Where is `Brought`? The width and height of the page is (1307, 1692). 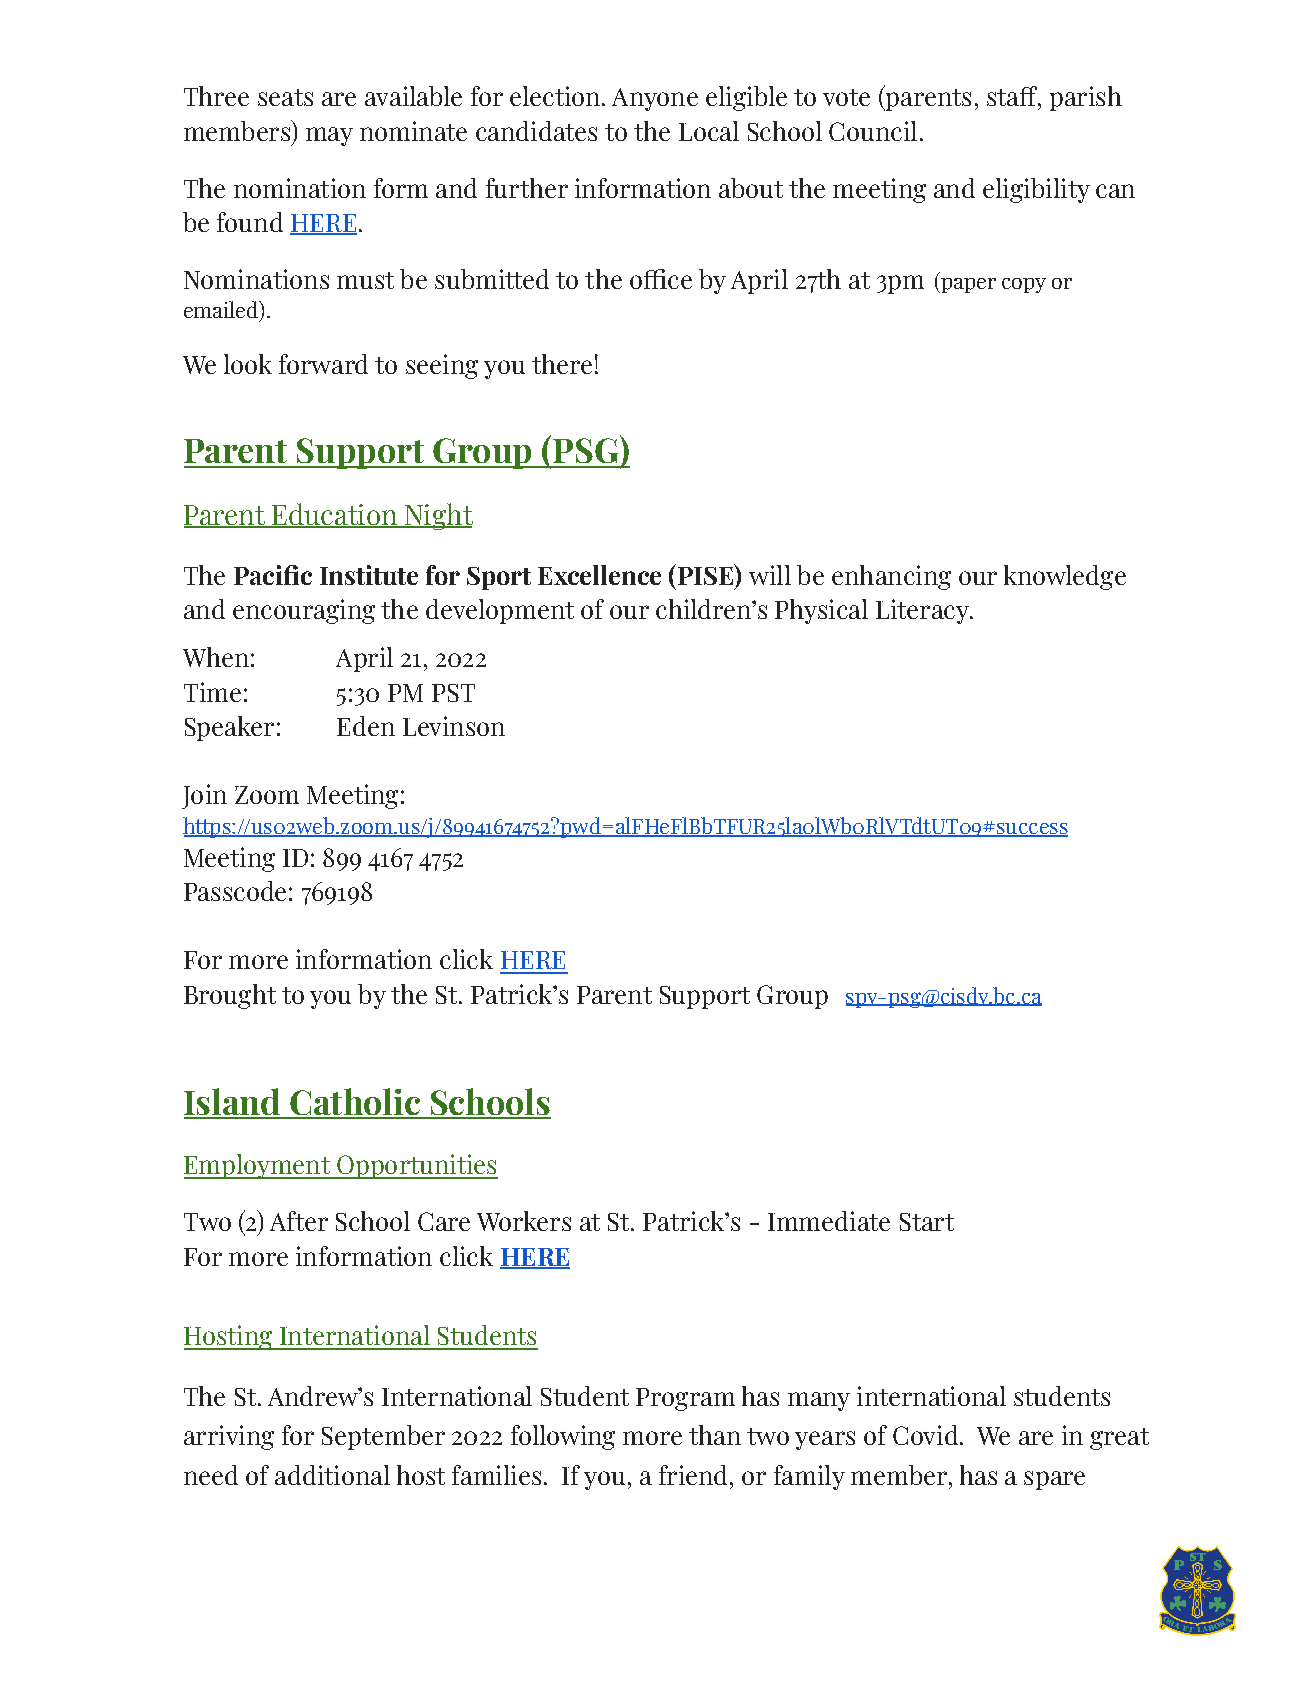 Brought is located at coordinates (230, 996).
